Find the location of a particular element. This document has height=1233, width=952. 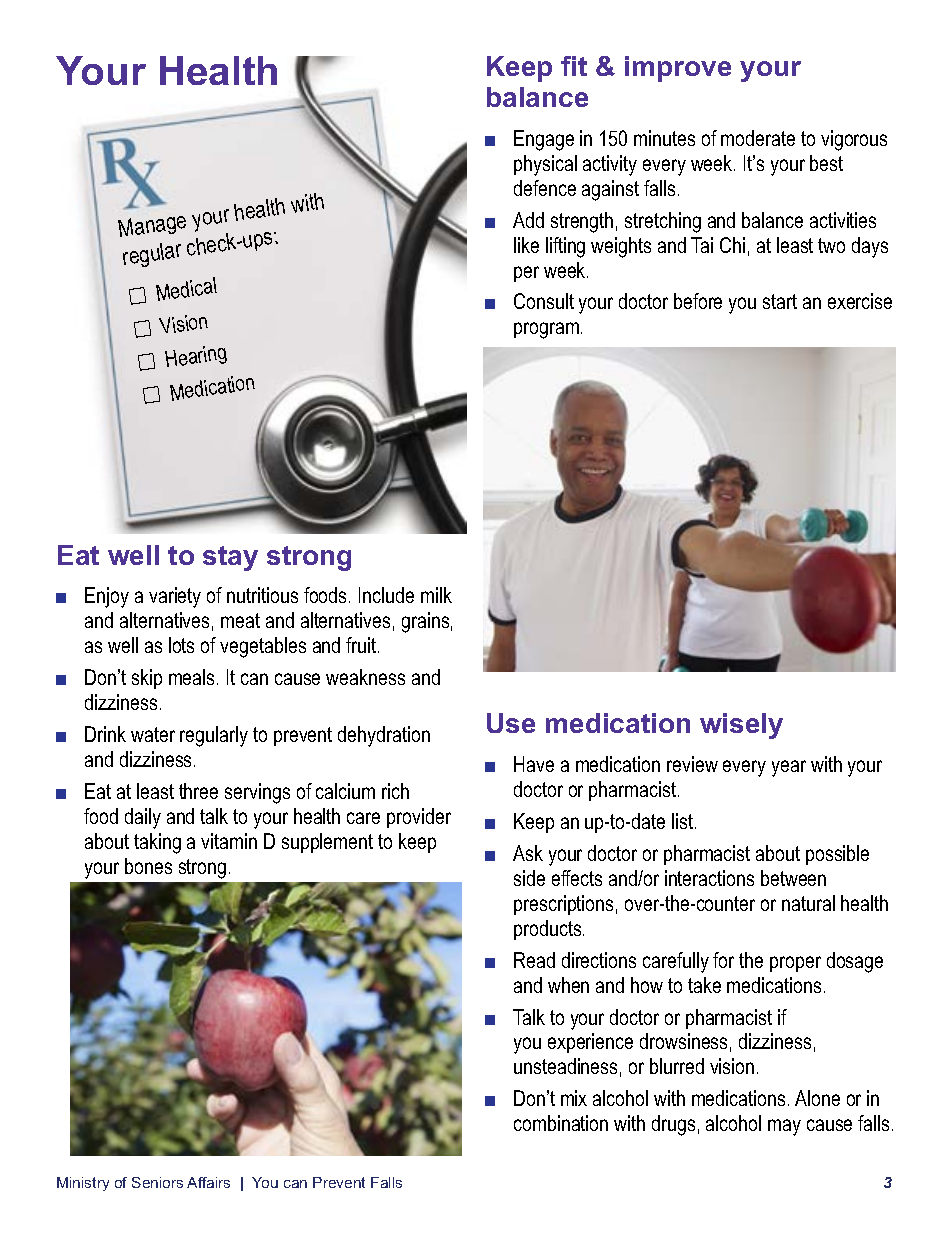

may is located at coordinates (784, 1127).
